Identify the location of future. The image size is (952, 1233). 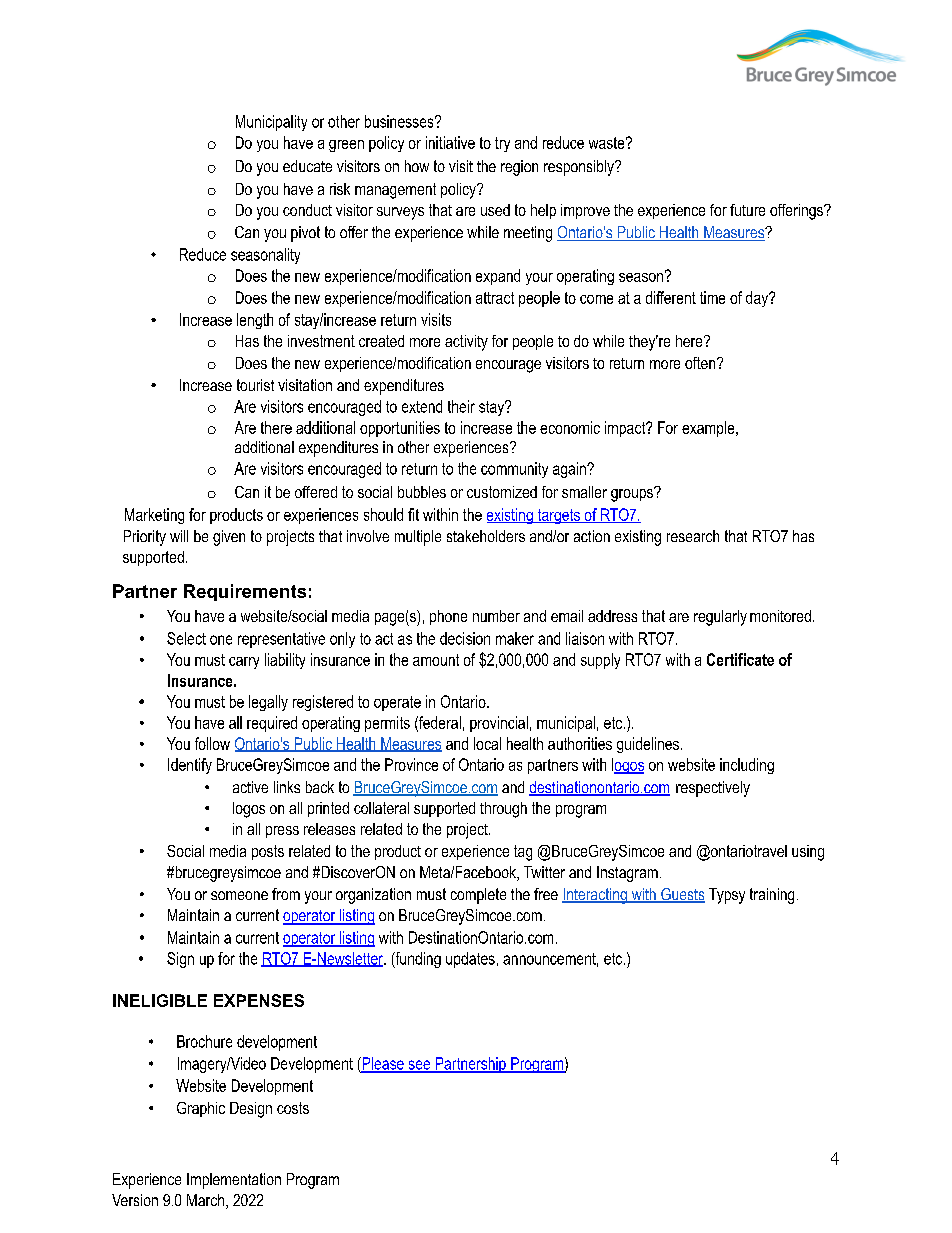
(747, 210).
